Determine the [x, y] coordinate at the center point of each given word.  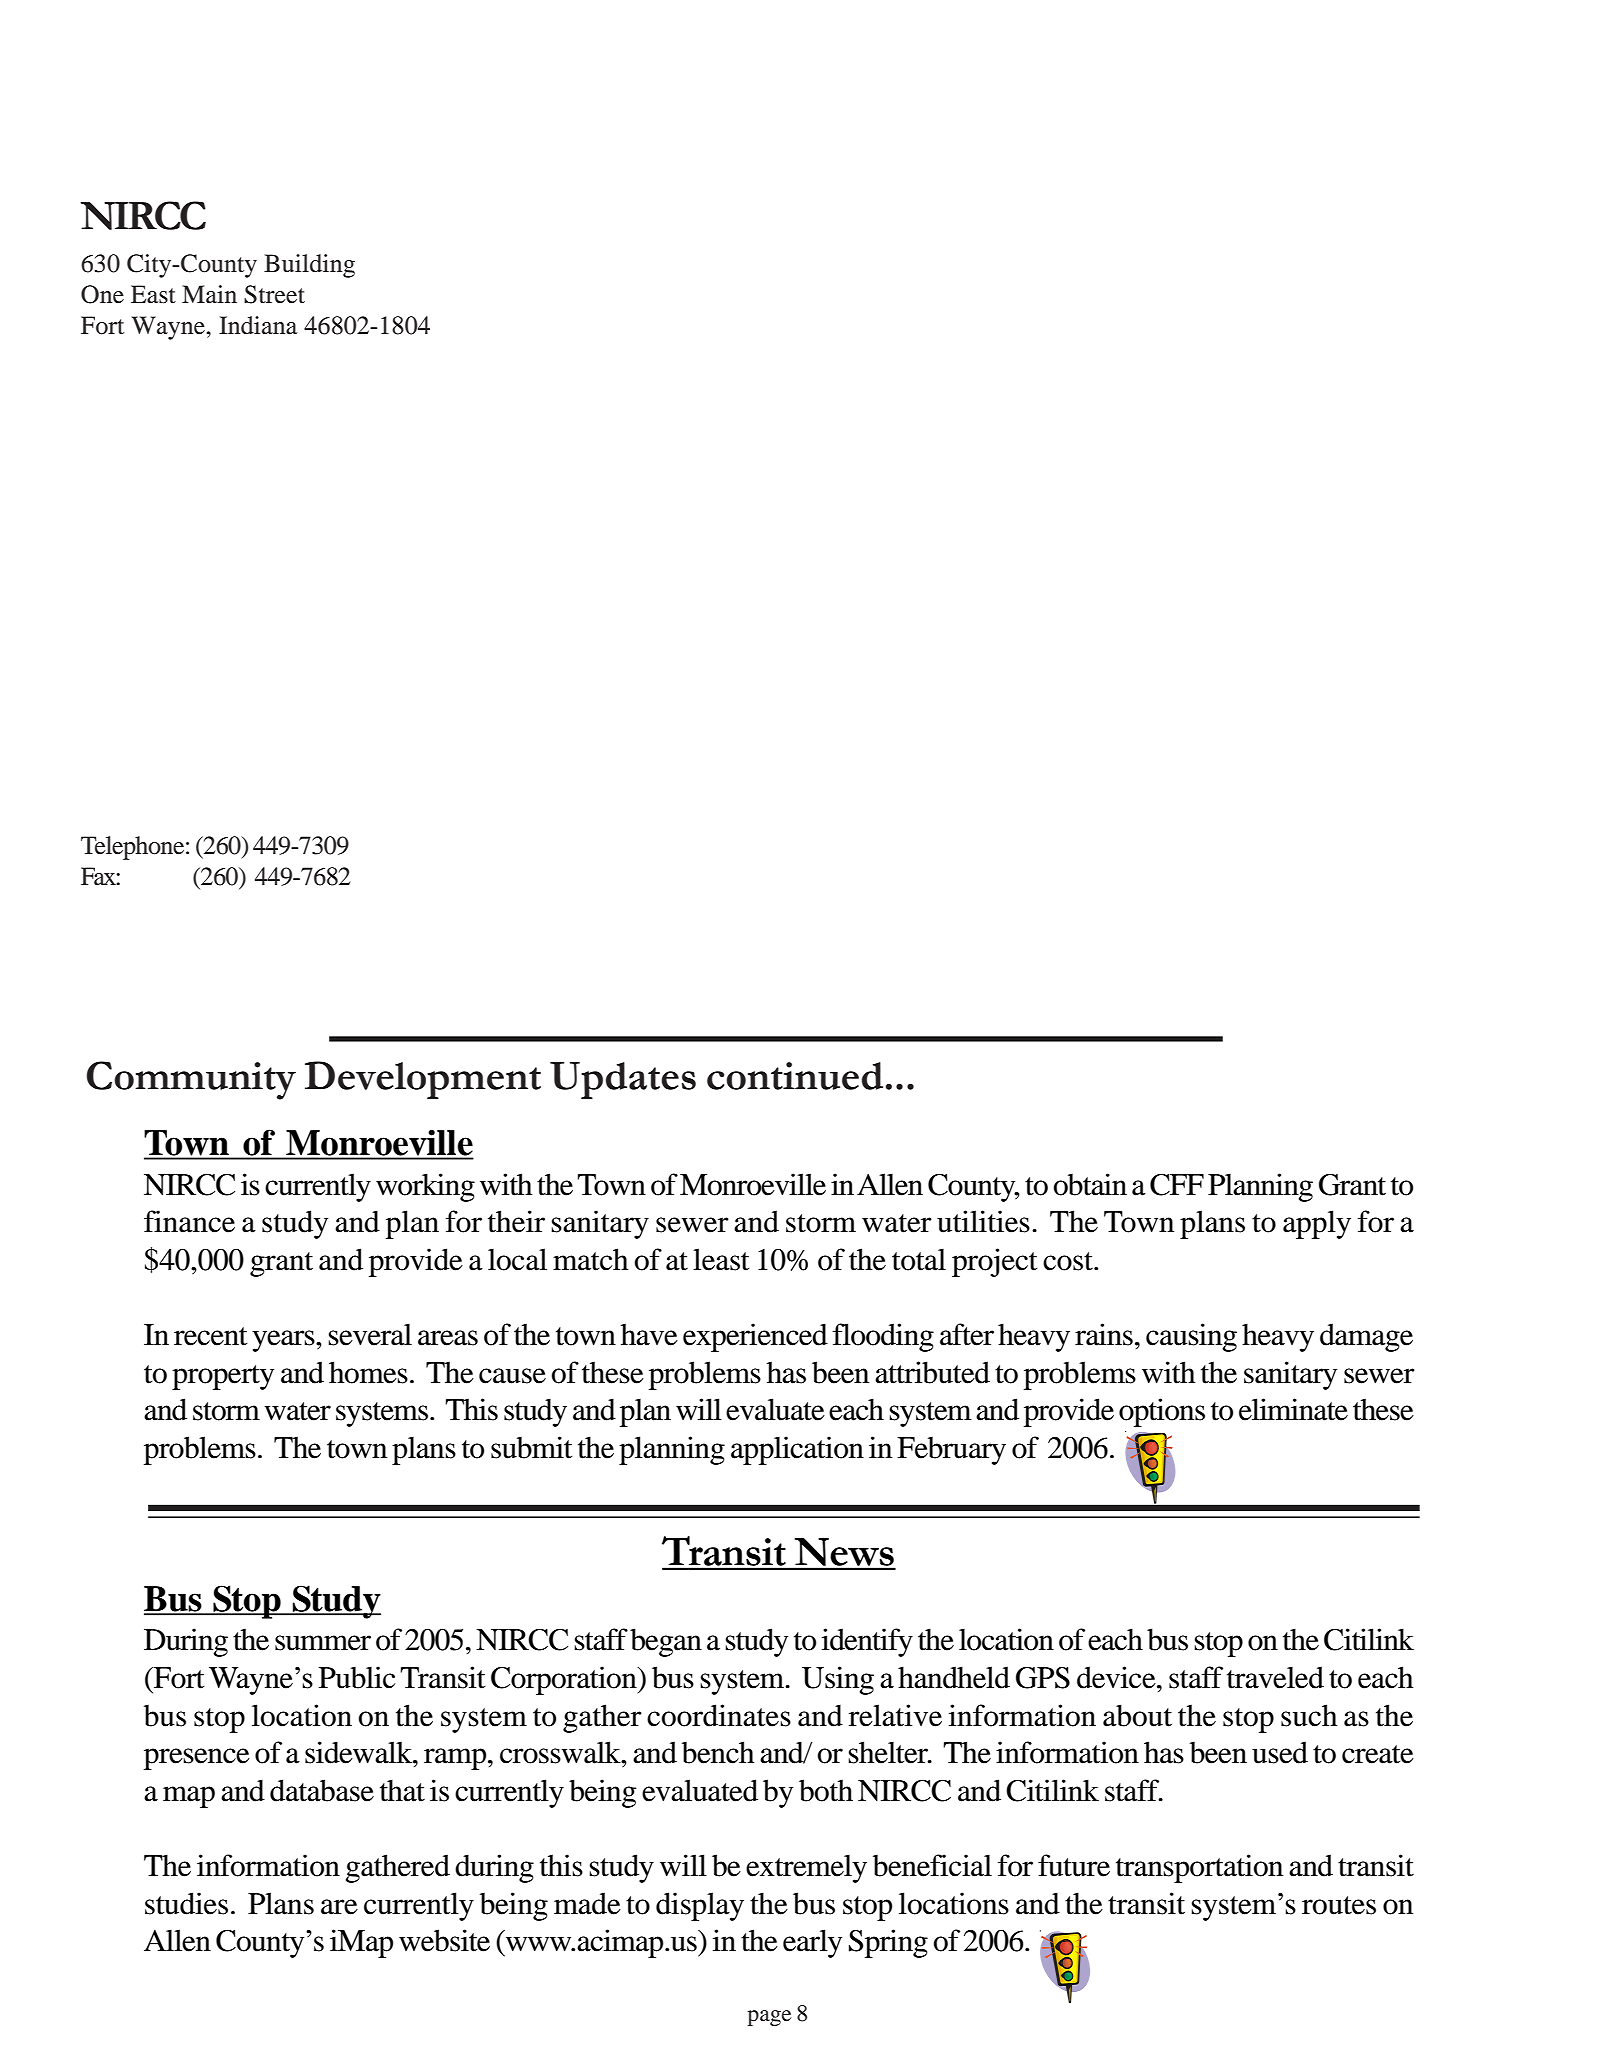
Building [309, 266]
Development [423, 1080]
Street [274, 294]
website [444, 1940]
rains [1104, 1334]
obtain [1090, 1184]
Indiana [258, 325]
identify [867, 1642]
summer [323, 1643]
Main [209, 294]
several [370, 1334]
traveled [1275, 1677]
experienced [755, 1337]
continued [795, 1076]
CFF [1177, 1185]
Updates [623, 1080]
